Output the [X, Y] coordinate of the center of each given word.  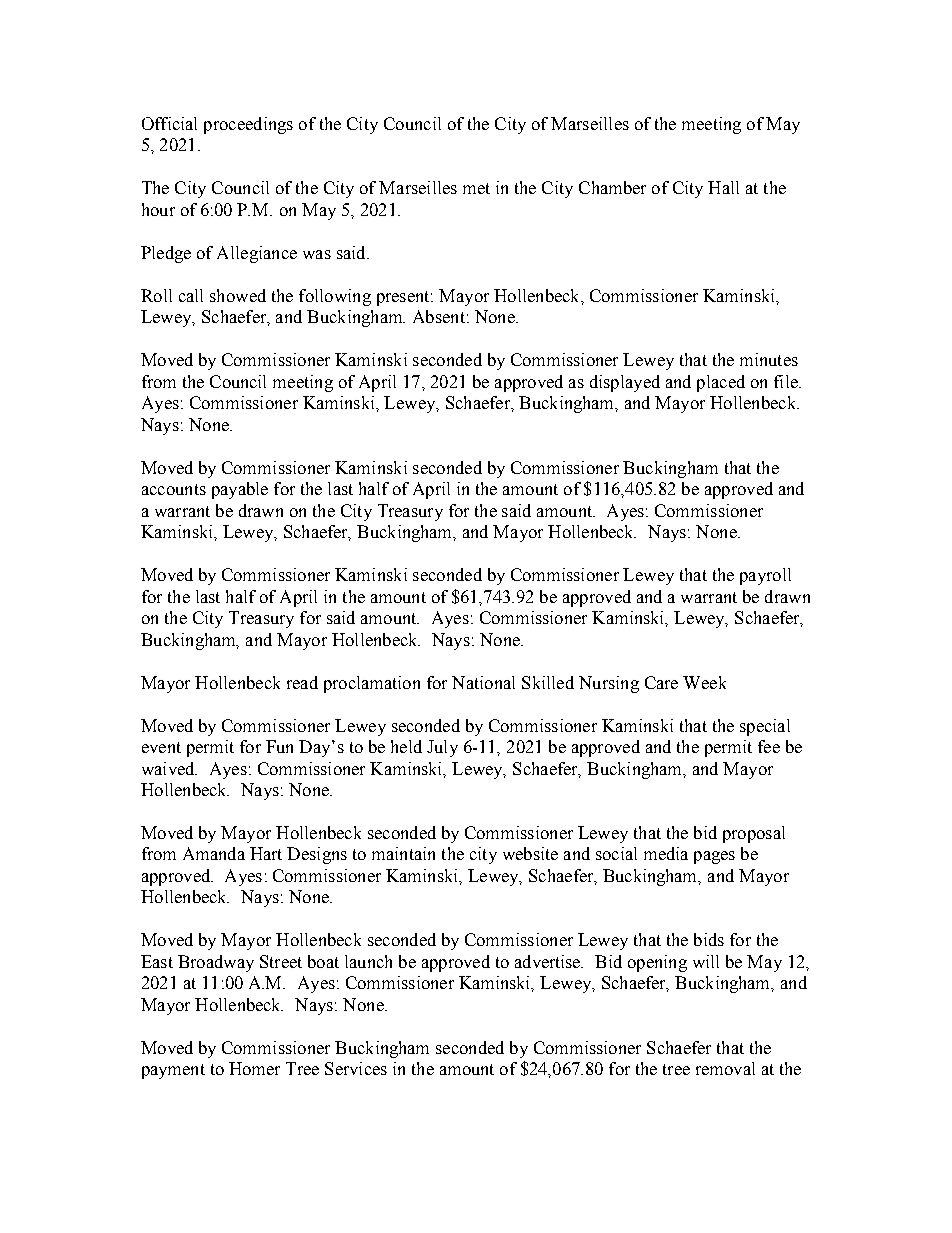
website [530, 853]
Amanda [214, 853]
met [476, 188]
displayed [625, 383]
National [483, 682]
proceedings [248, 125]
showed [238, 295]
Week [704, 682]
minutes [769, 359]
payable [240, 490]
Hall [723, 187]
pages [714, 857]
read [302, 682]
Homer [254, 1068]
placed [721, 383]
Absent [439, 316]
